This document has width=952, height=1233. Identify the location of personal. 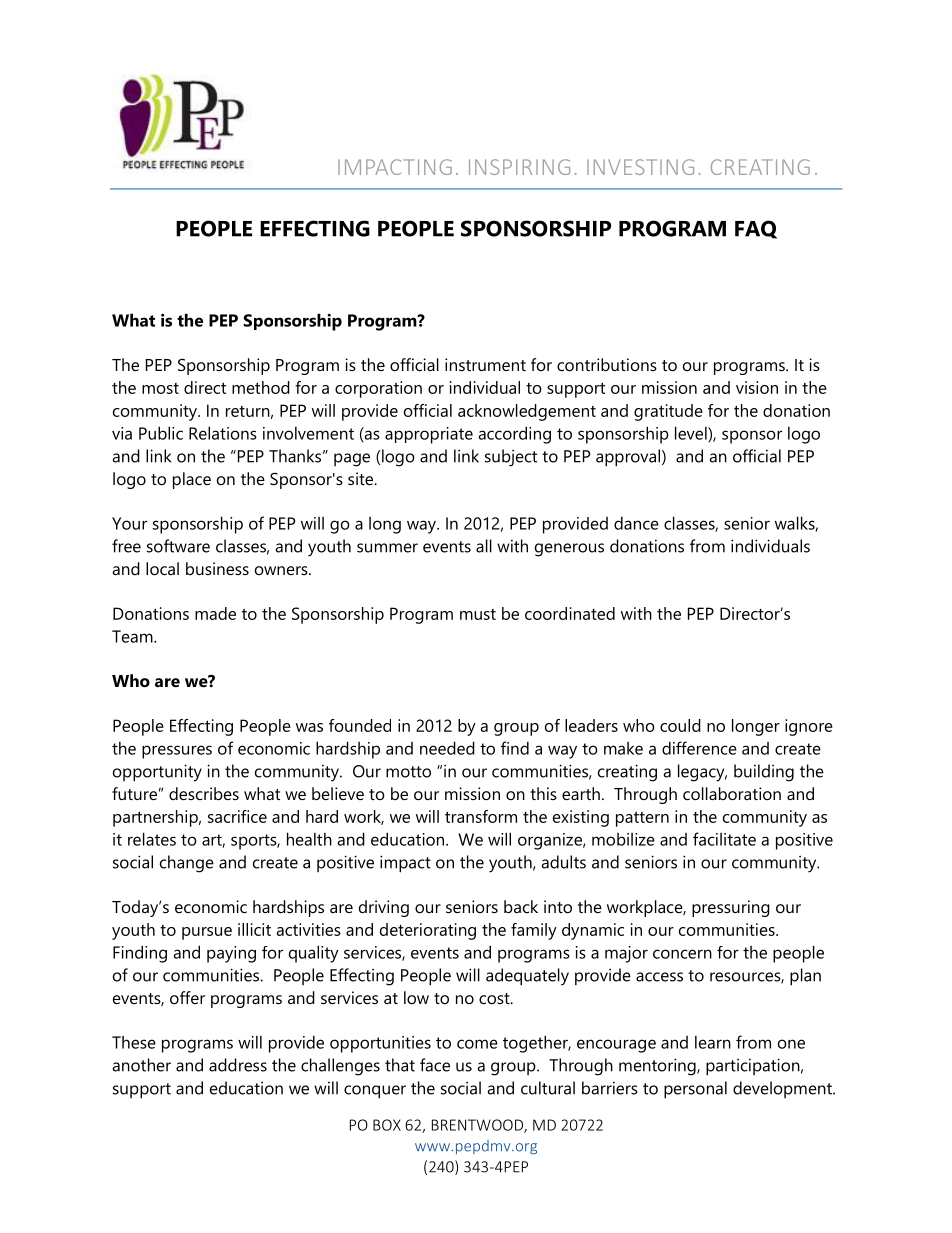
(695, 1090).
